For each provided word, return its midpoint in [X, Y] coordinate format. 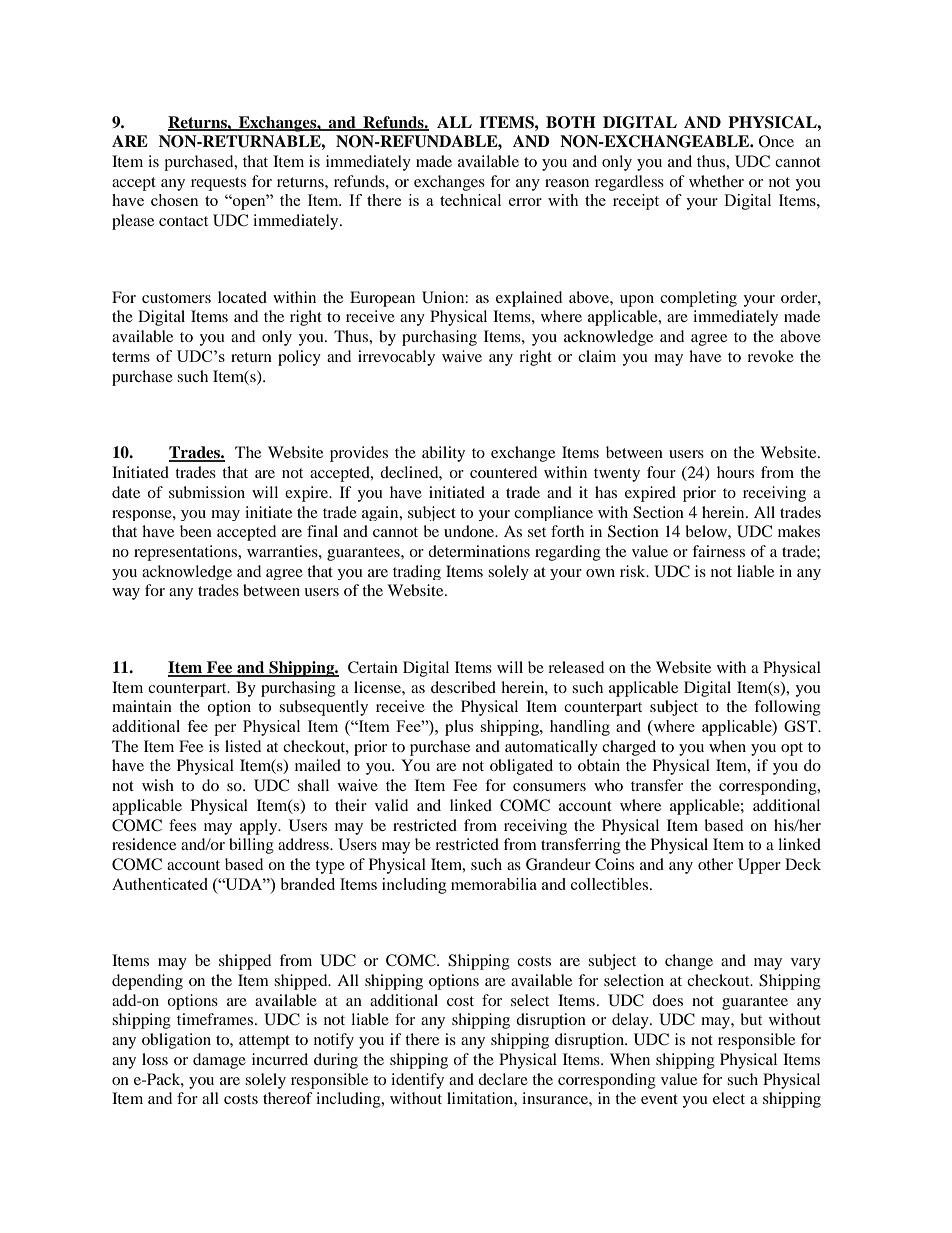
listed [243, 746]
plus [459, 728]
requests [218, 184]
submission [207, 492]
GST [801, 726]
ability [443, 454]
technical [470, 200]
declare [503, 1079]
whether [716, 181]
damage [219, 1061]
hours [735, 472]
